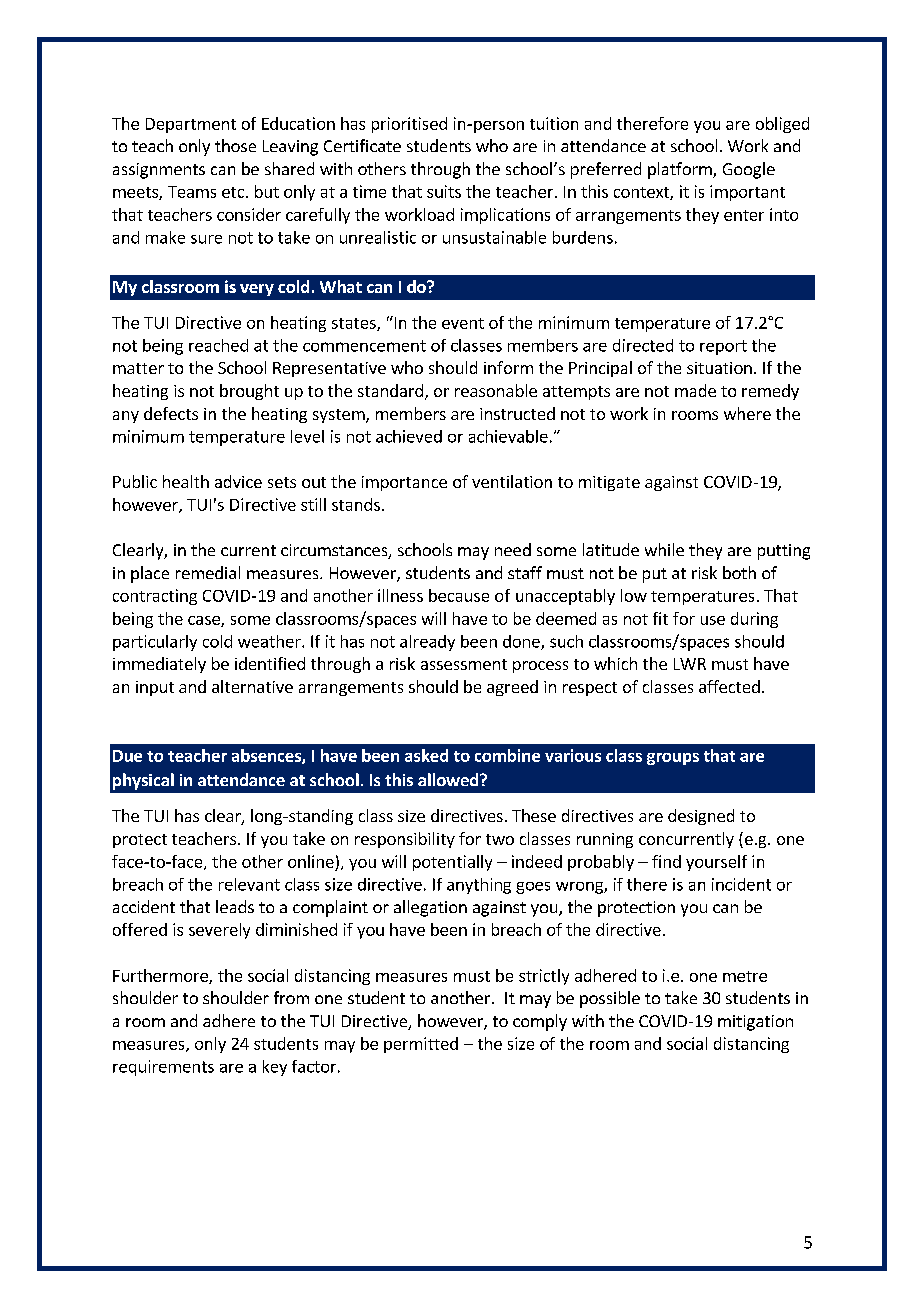 The width and height of the page is (924, 1308). Describe the element at coordinates (426, 755) in the page. I see `asked` at that location.
